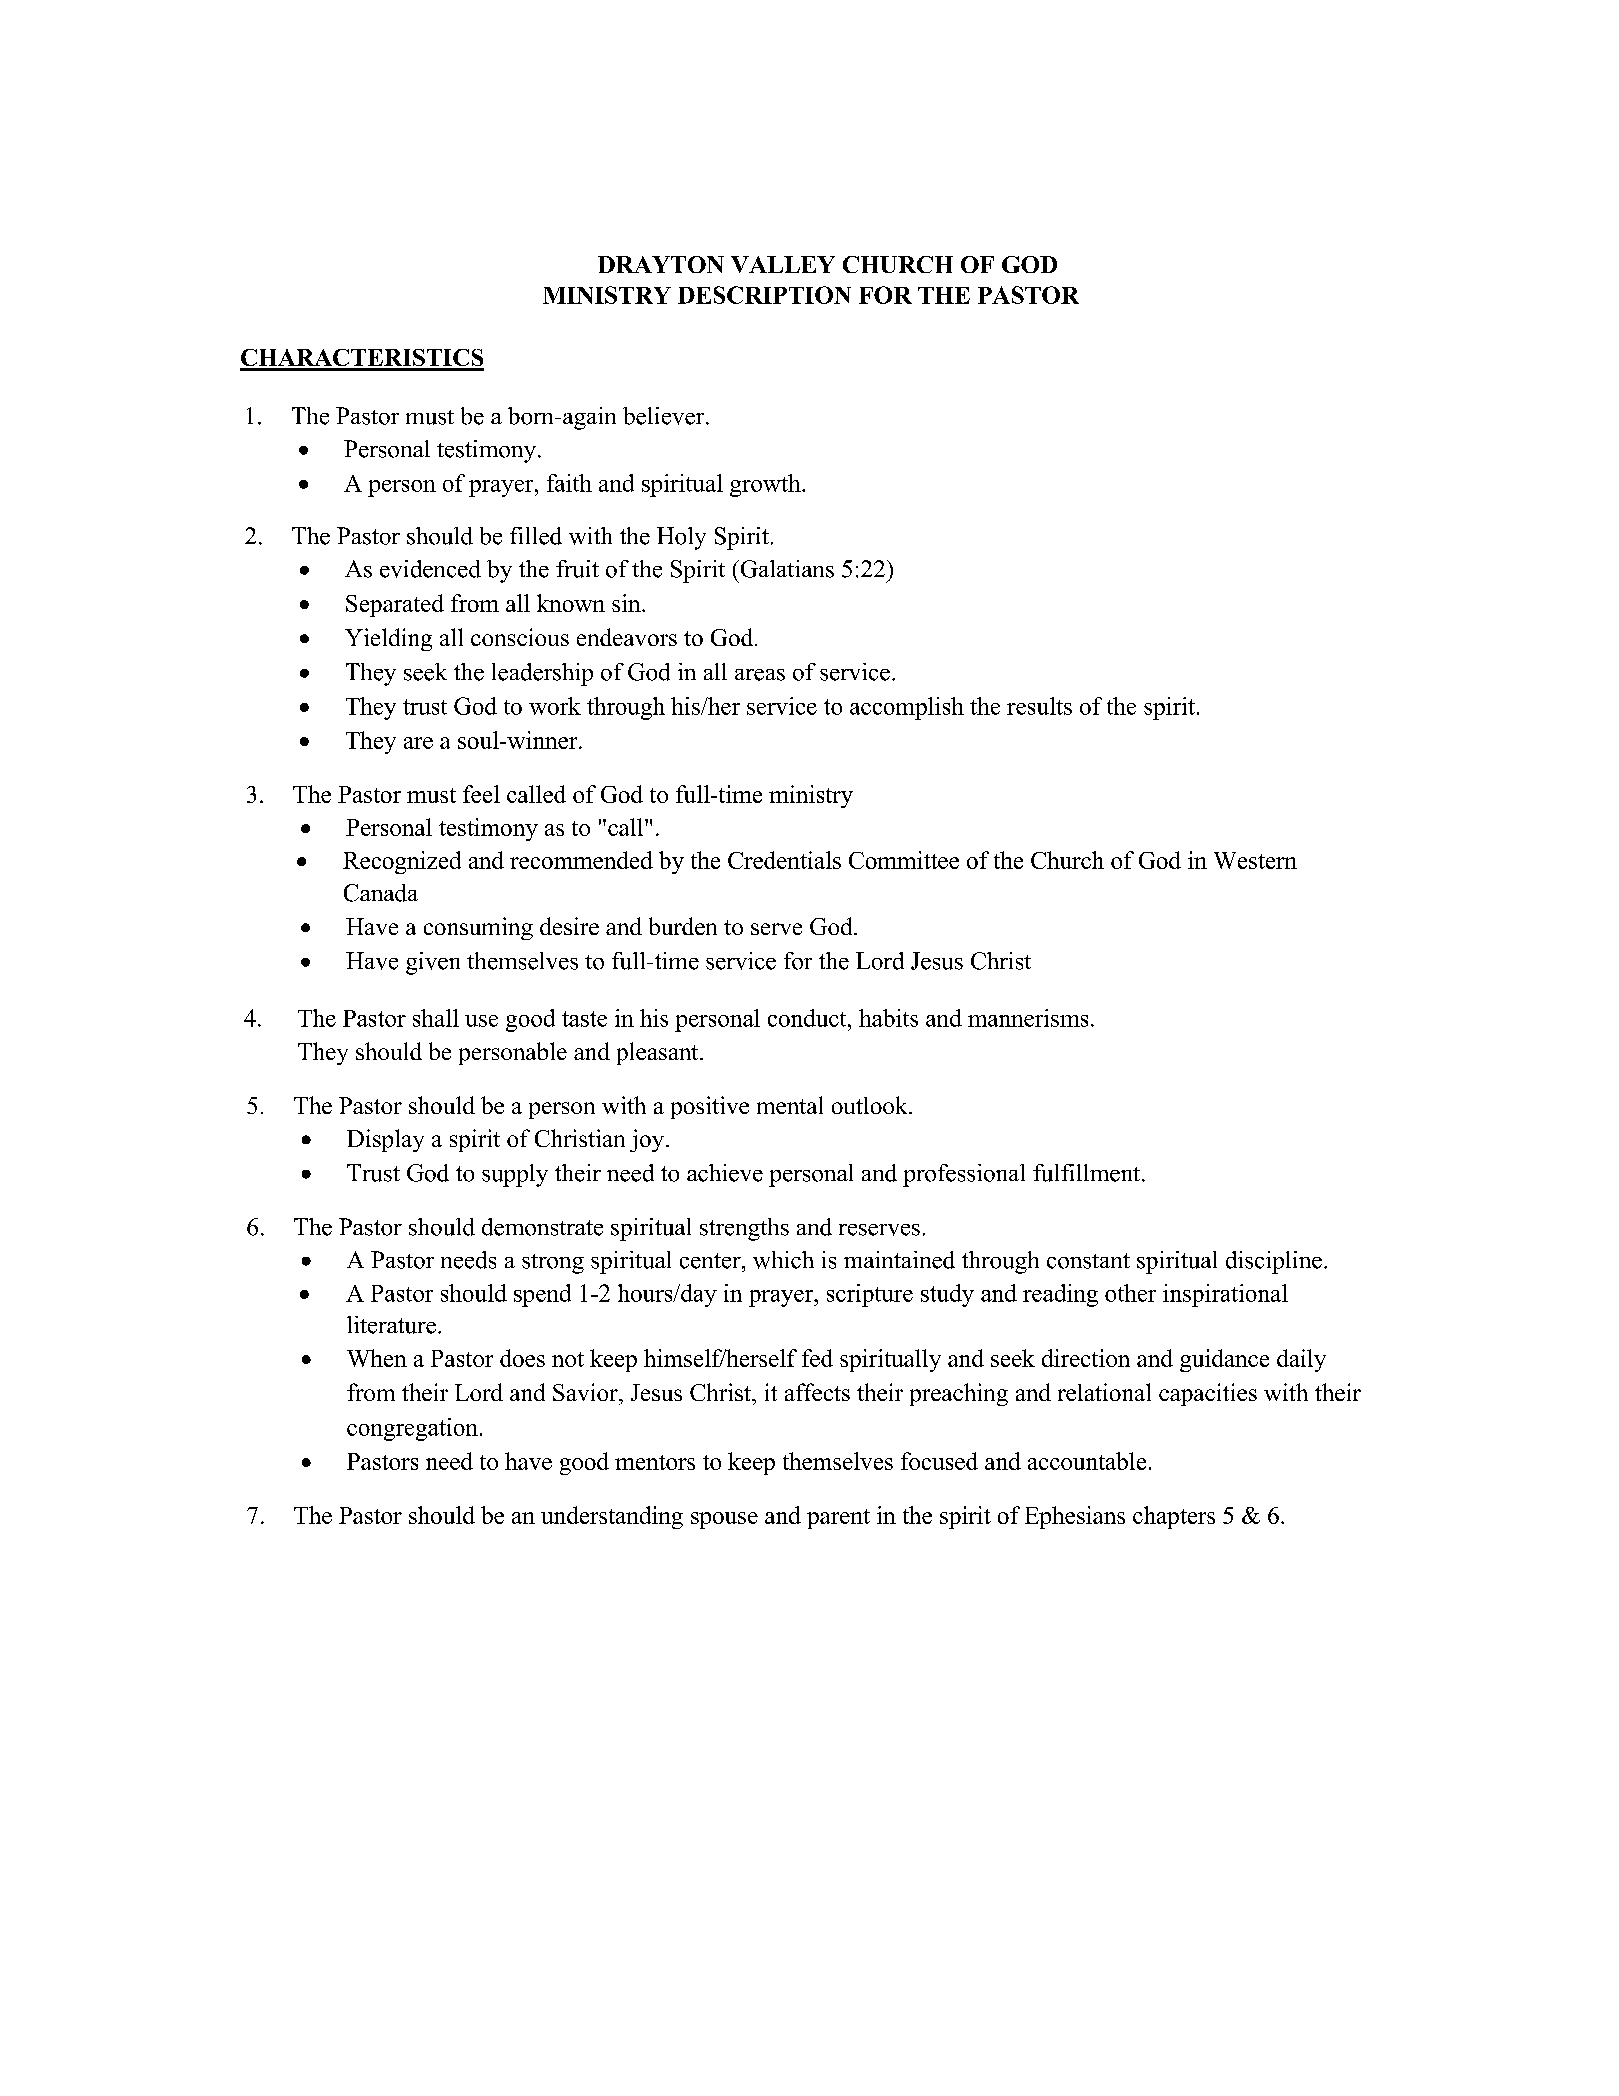 This page has height=2096, width=1619. I want to click on consuming, so click(478, 928).
